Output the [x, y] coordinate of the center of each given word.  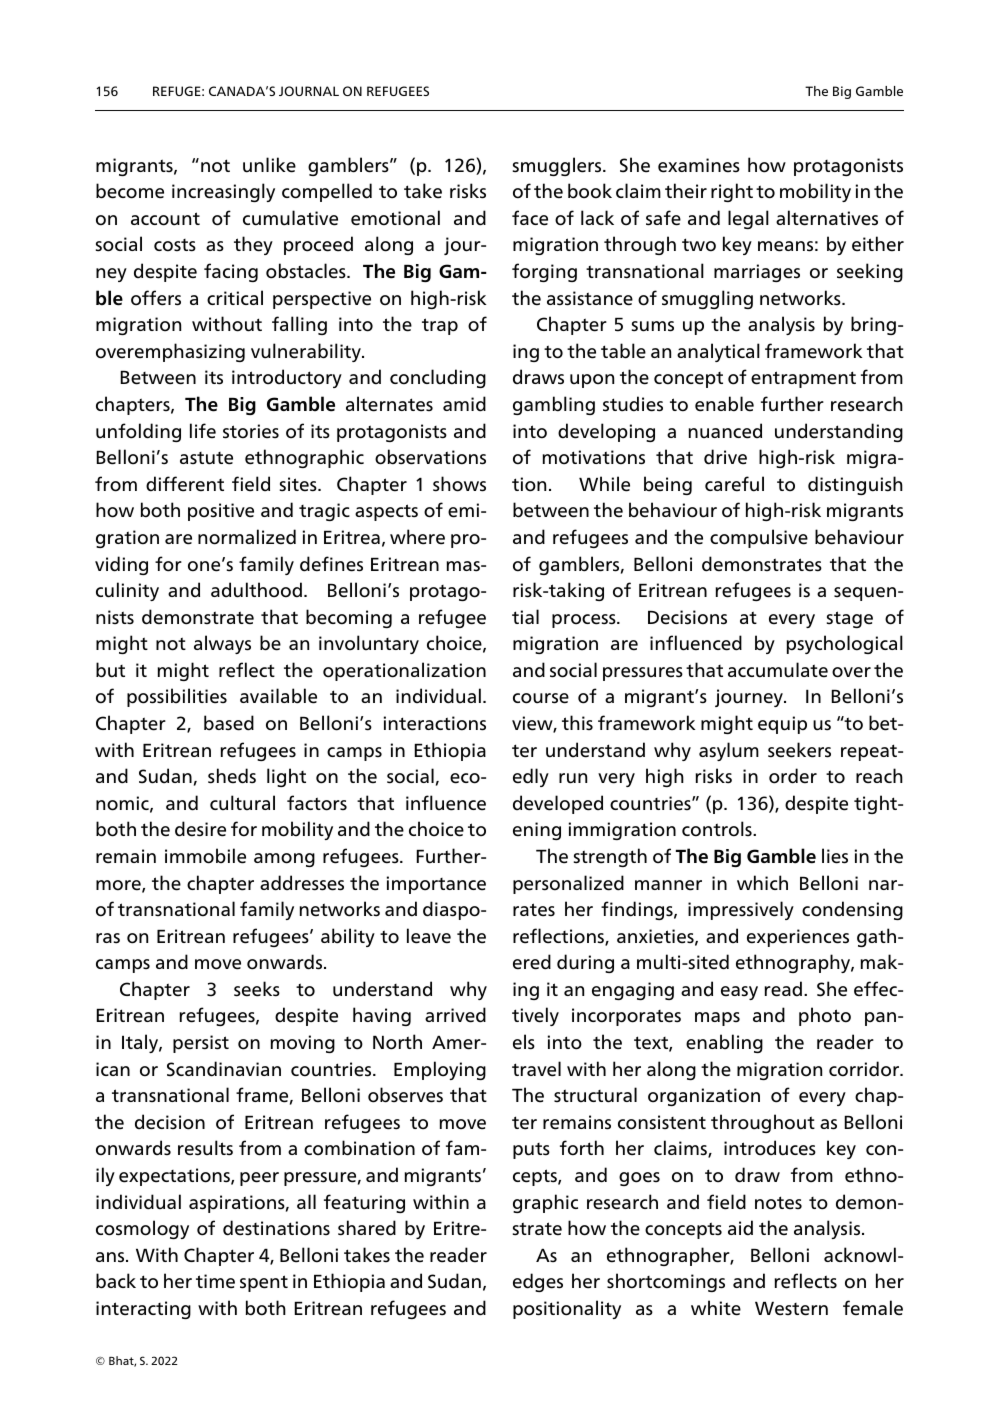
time [215, 1281]
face [530, 218]
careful [734, 484]
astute [206, 458]
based [229, 723]
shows [459, 484]
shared [367, 1228]
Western [791, 1309]
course [541, 698]
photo [825, 1016]
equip [782, 725]
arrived [455, 1015]
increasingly [223, 192]
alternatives [827, 218]
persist [201, 1044]
